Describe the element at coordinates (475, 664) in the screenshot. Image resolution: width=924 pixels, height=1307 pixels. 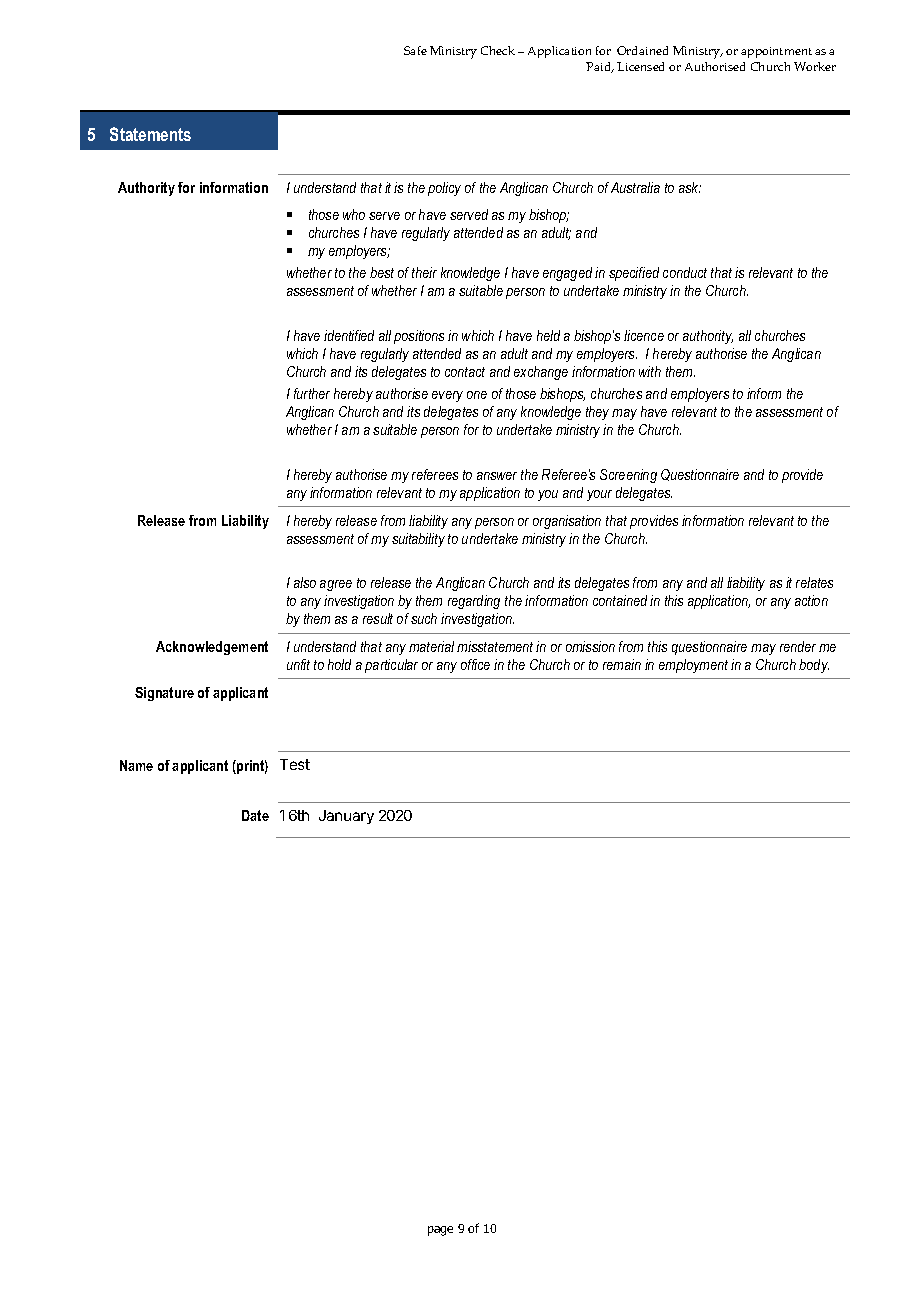
I see `office` at that location.
